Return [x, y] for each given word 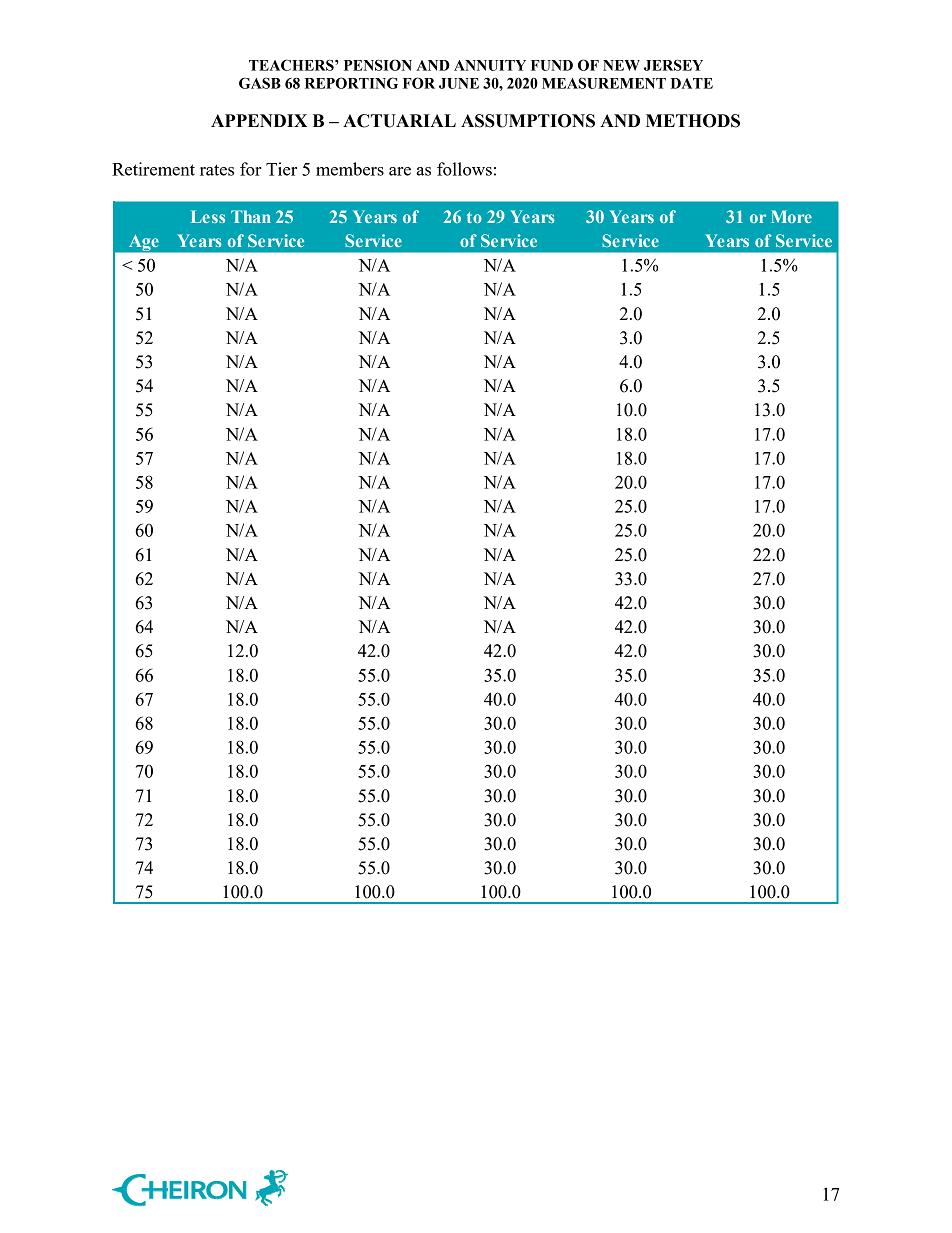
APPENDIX [259, 120]
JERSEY [673, 65]
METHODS [693, 121]
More [791, 216]
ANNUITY [490, 65]
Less [208, 216]
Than [251, 216]
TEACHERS [292, 65]
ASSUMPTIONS [528, 121]
